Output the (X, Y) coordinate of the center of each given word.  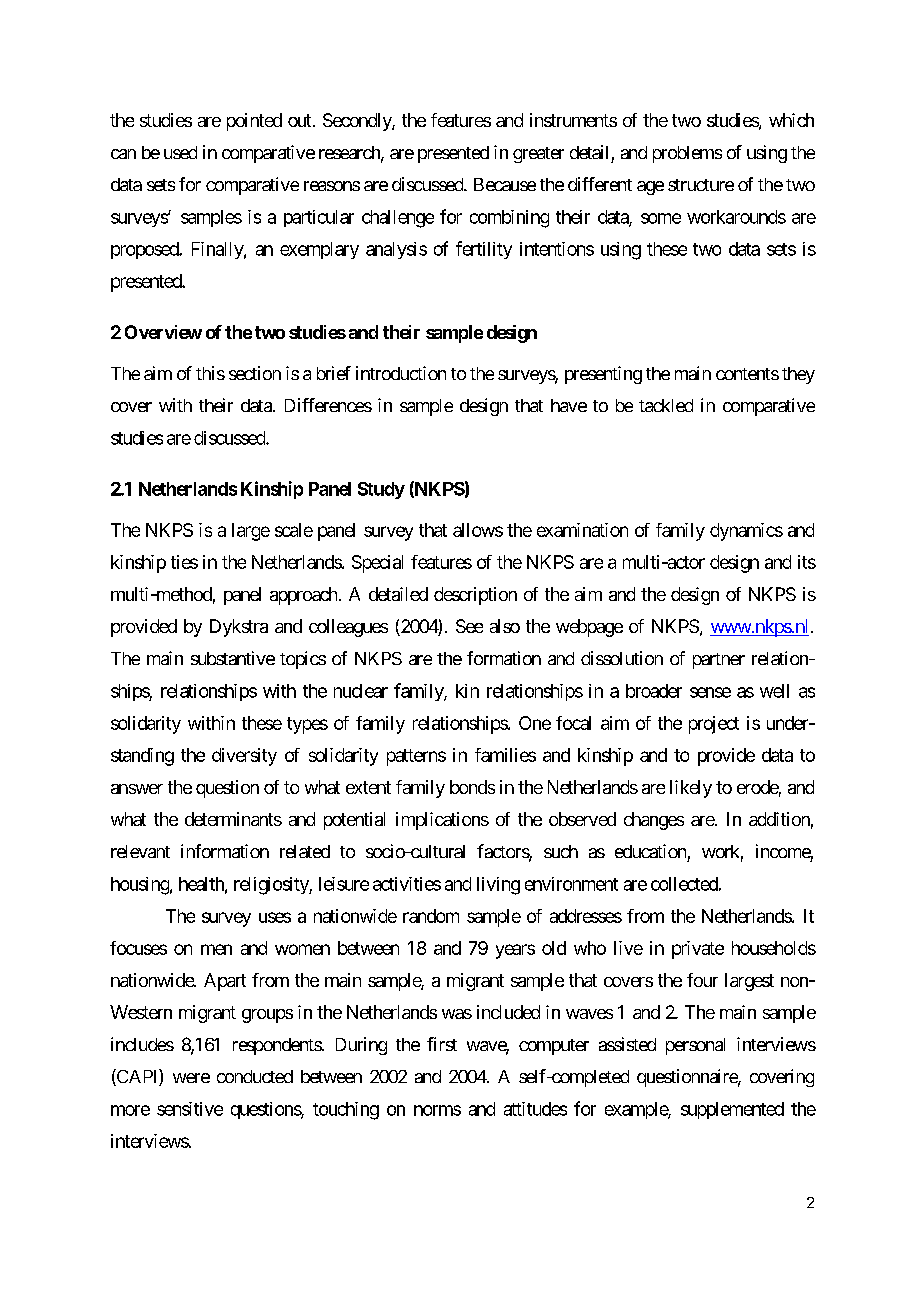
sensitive (190, 1109)
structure (701, 185)
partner (719, 661)
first (442, 1044)
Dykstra (239, 628)
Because (505, 184)
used (180, 152)
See (469, 626)
